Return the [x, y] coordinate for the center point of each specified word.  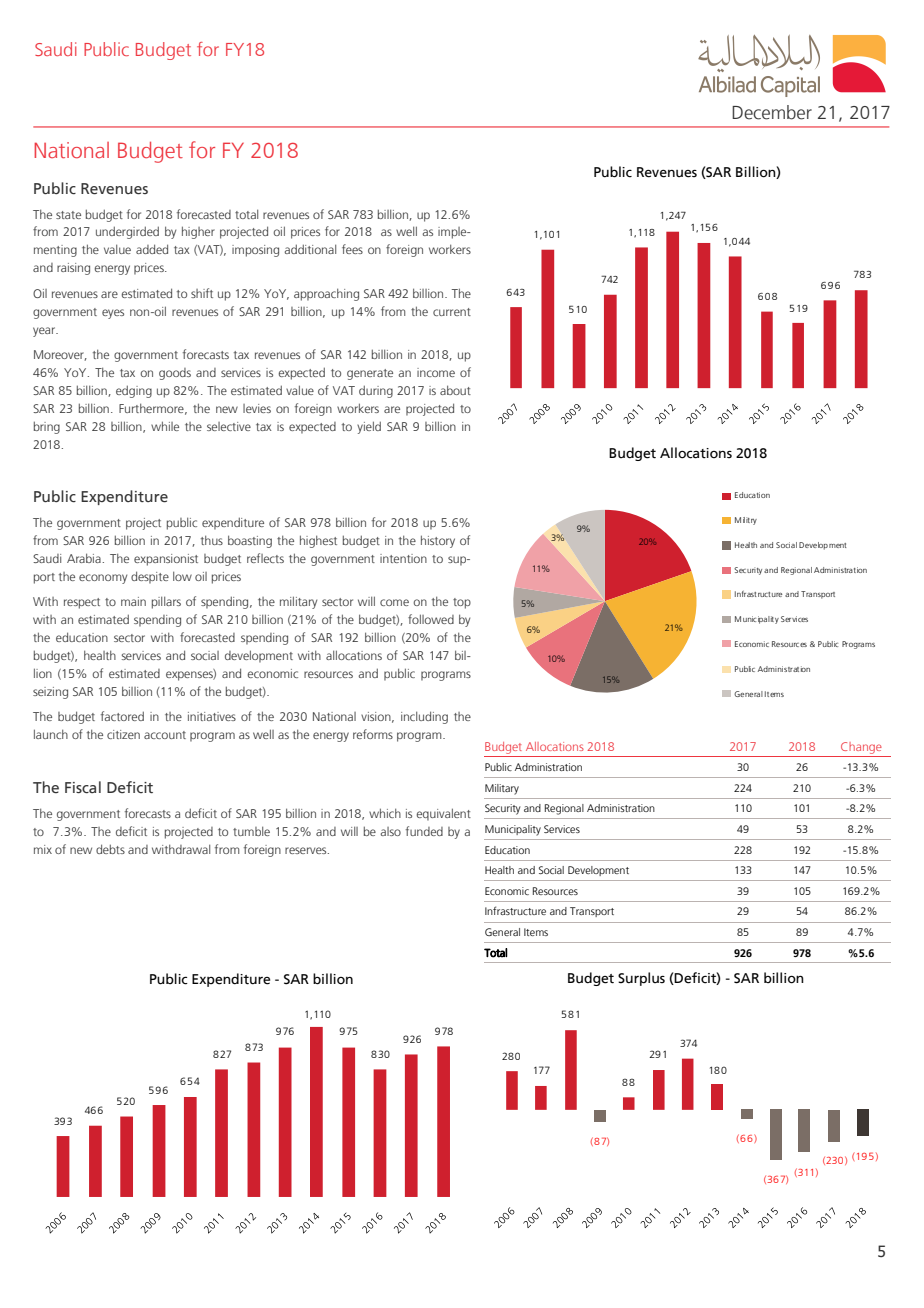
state [68, 215]
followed [431, 619]
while [165, 426]
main [133, 601]
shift [202, 293]
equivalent [444, 814]
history [438, 541]
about [455, 390]
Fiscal [83, 787]
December [772, 112]
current [452, 312]
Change [861, 748]
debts [110, 849]
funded [424, 831]
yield [369, 427]
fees [352, 249]
